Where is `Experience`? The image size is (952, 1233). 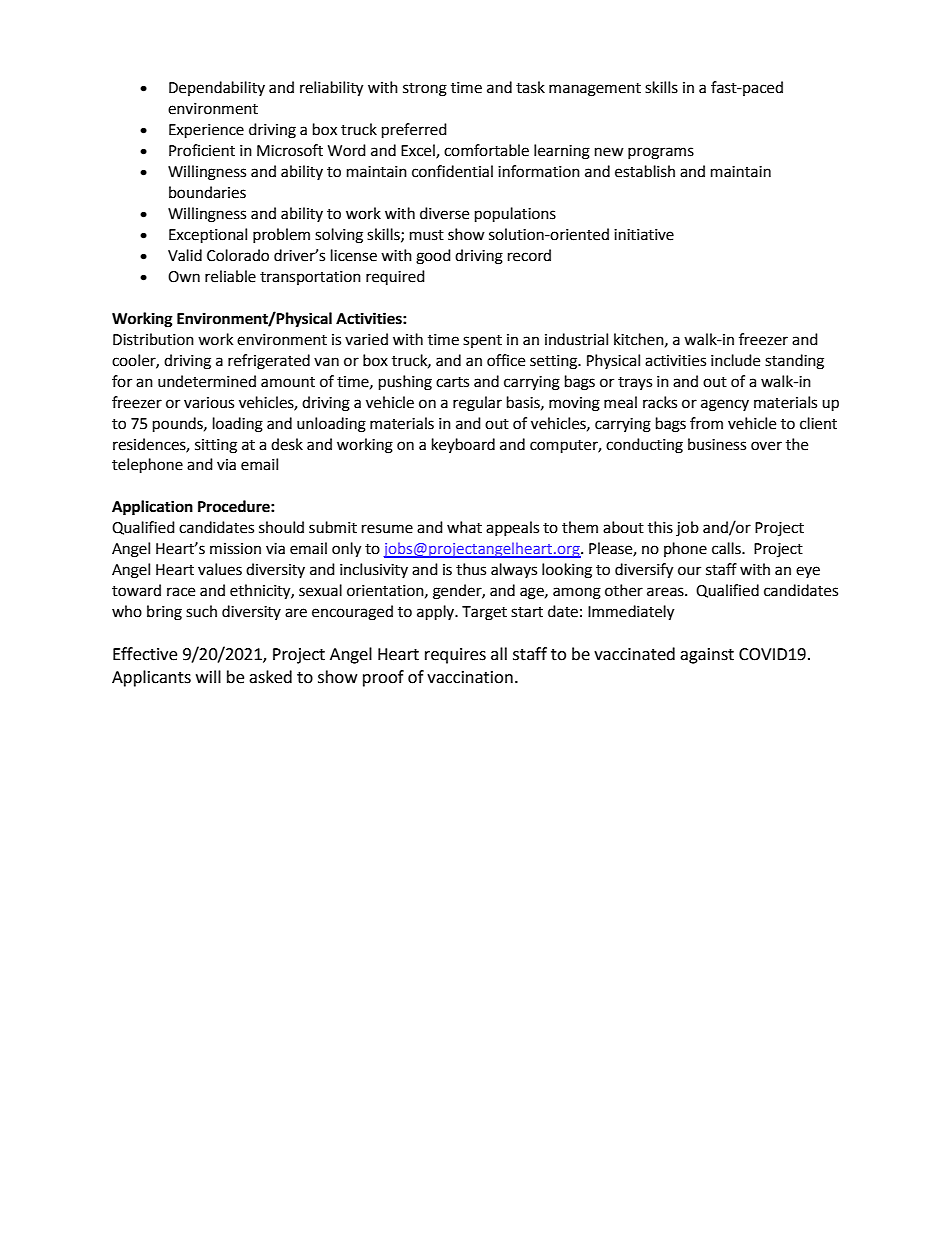 Experience is located at coordinates (206, 131).
